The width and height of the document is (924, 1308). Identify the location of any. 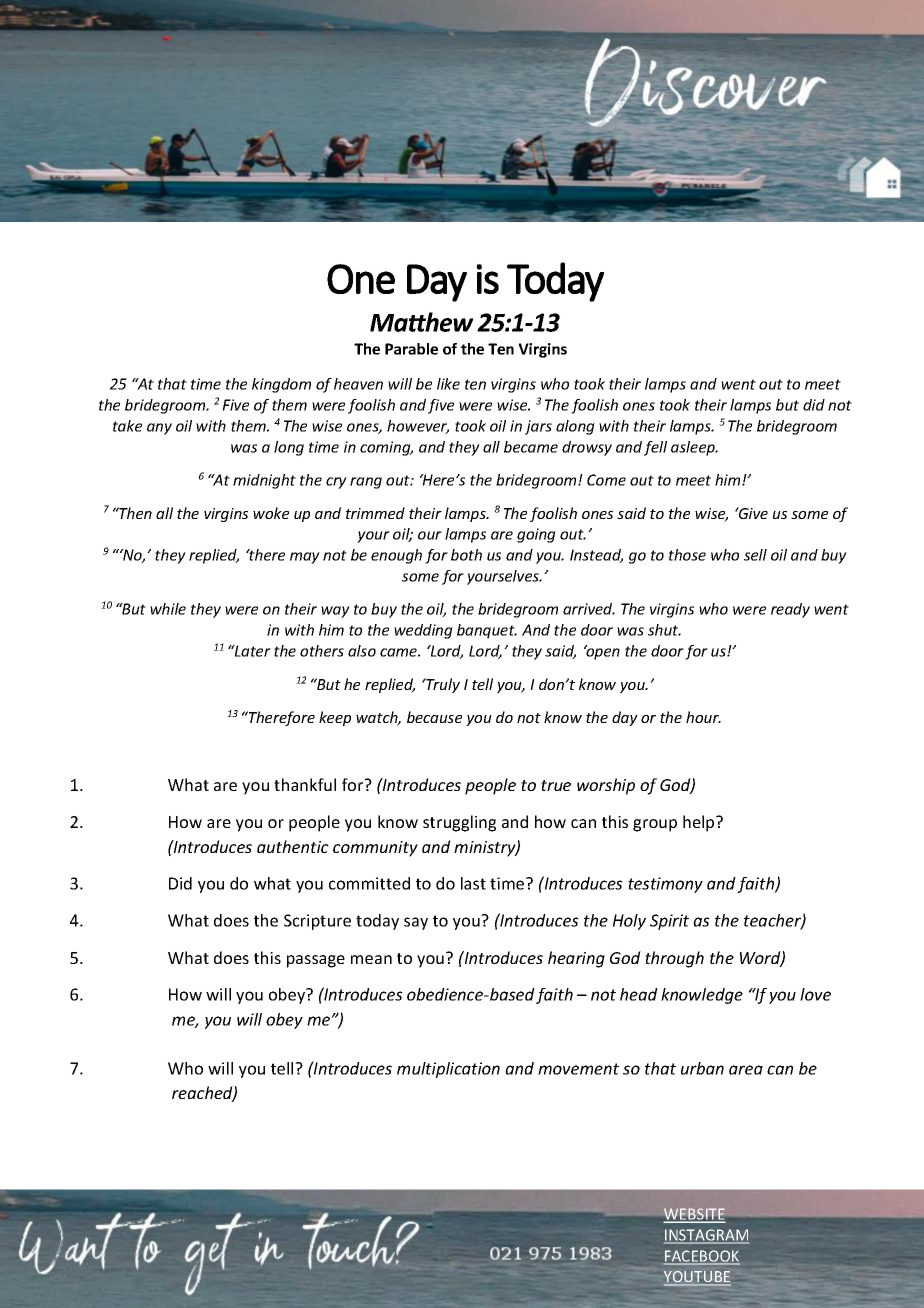
(159, 429).
